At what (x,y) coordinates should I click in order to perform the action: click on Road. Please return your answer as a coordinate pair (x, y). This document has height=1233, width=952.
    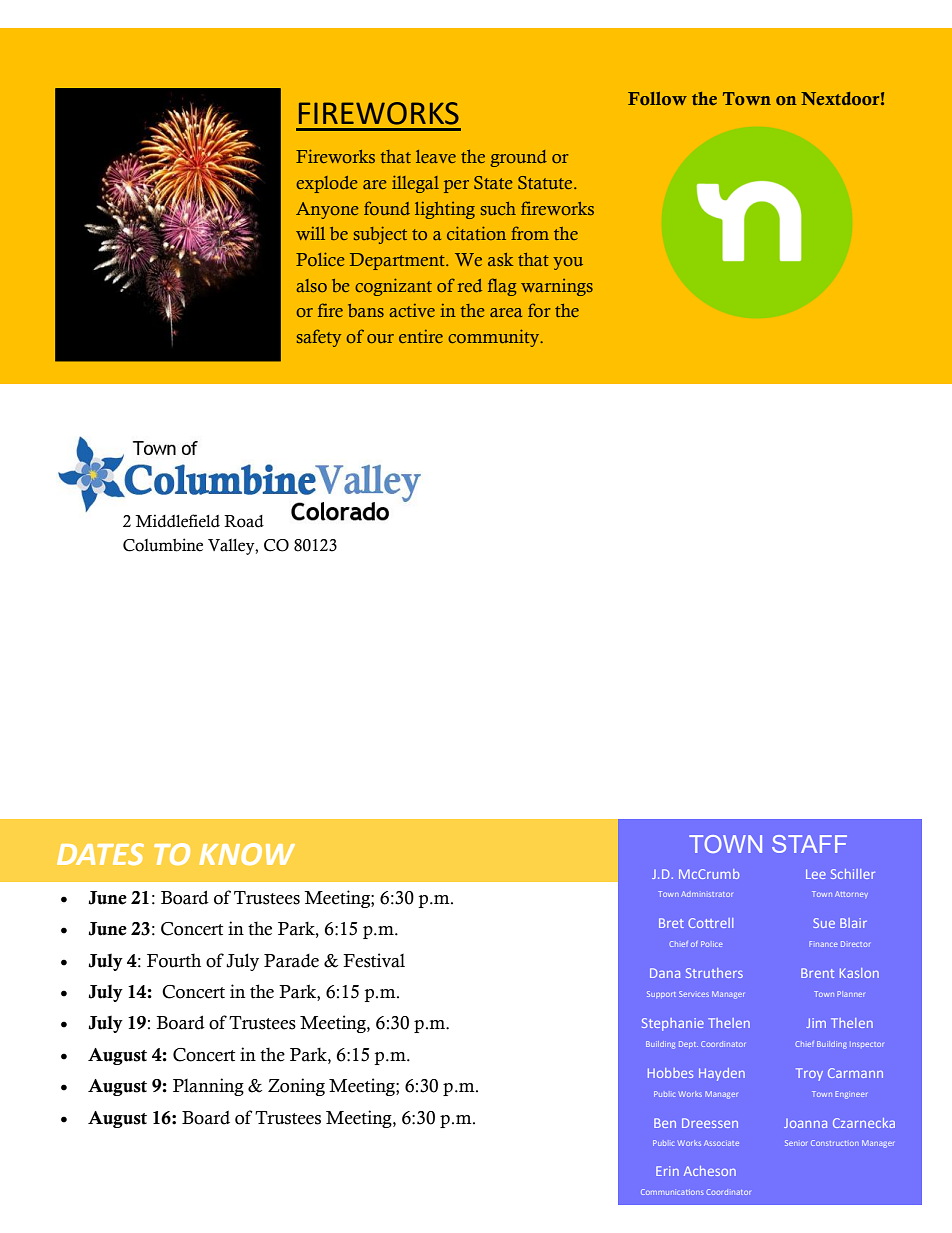
    Looking at the image, I should click on (244, 521).
